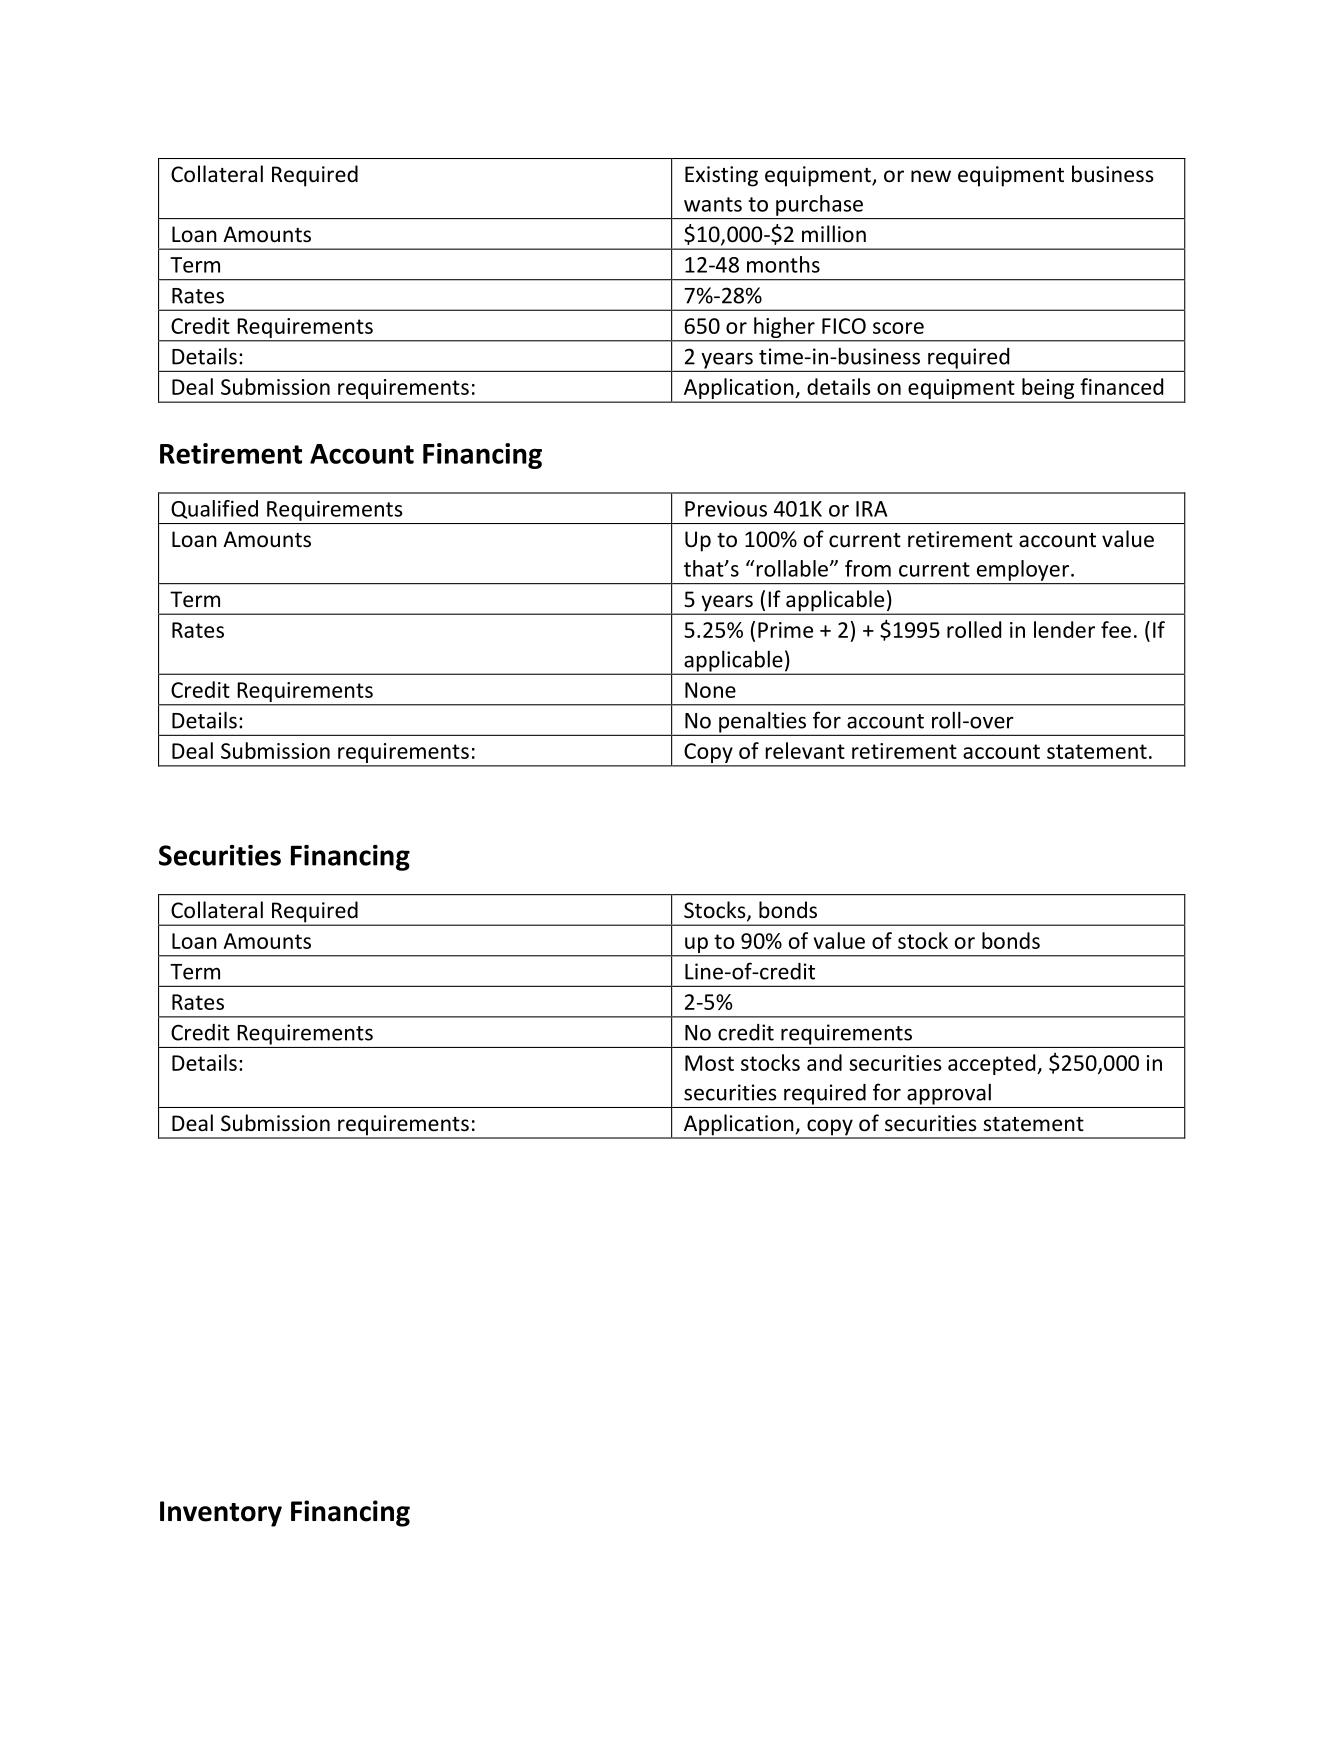 The height and width of the page is (1738, 1343). Describe the element at coordinates (931, 176) in the page. I see `new` at that location.
